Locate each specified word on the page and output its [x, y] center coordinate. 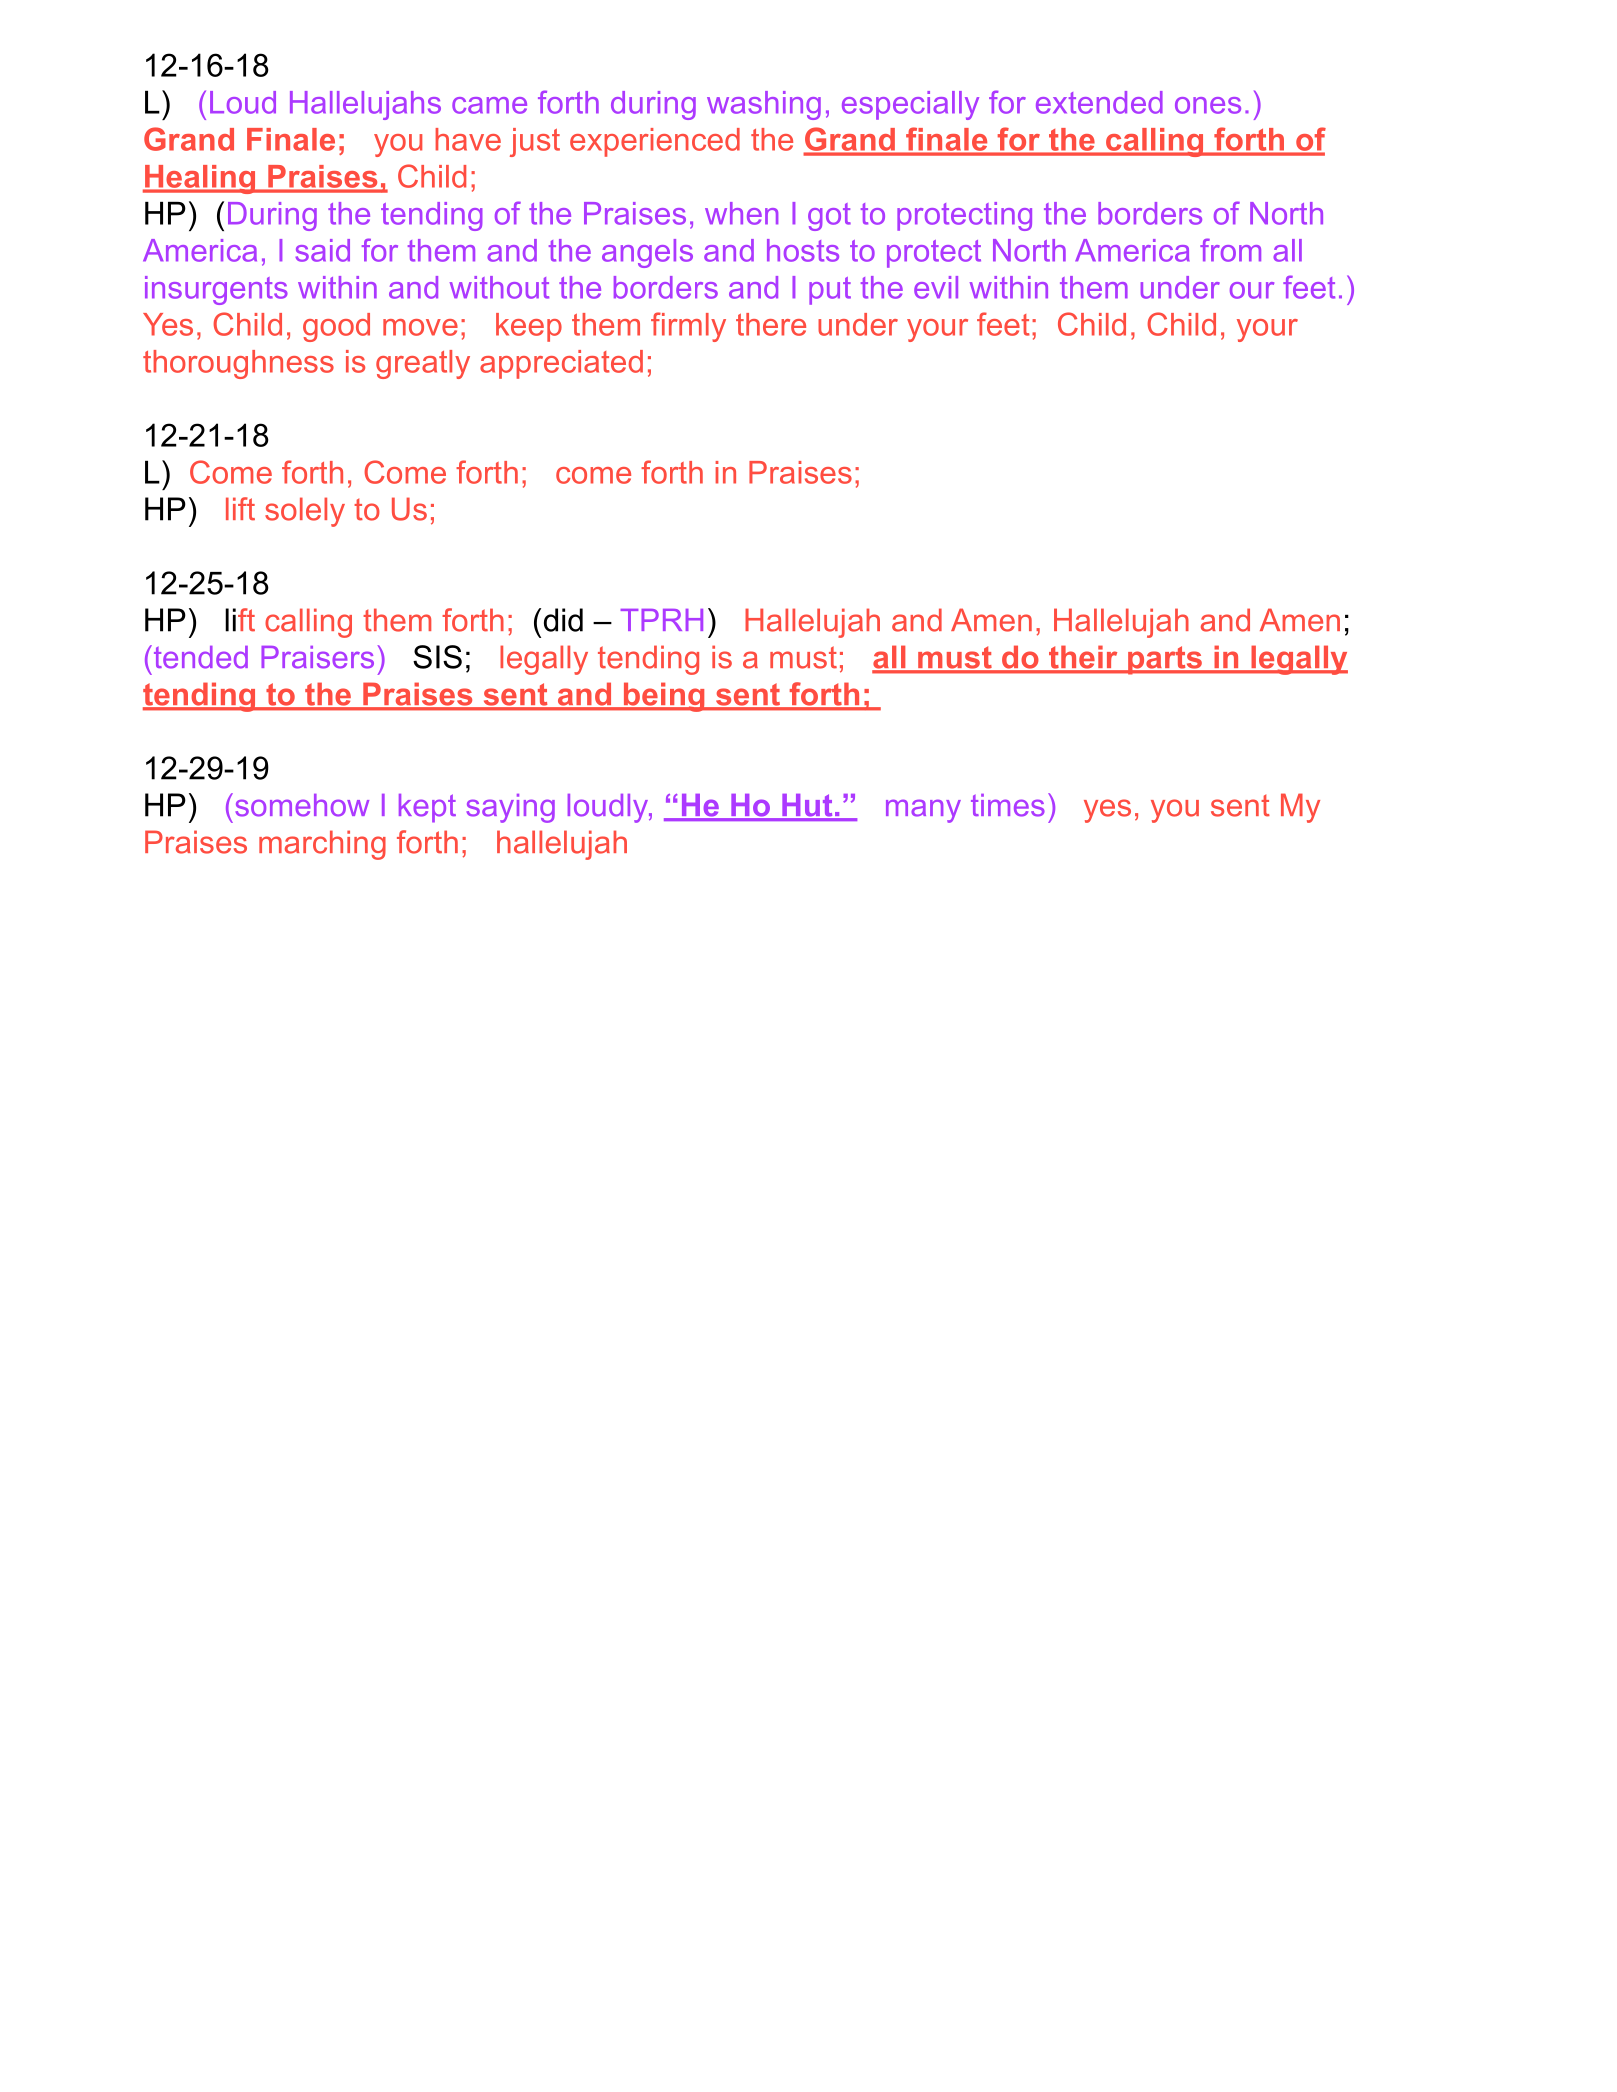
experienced [655, 142]
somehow [302, 805]
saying [511, 808]
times [1008, 805]
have [468, 139]
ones [1208, 105]
